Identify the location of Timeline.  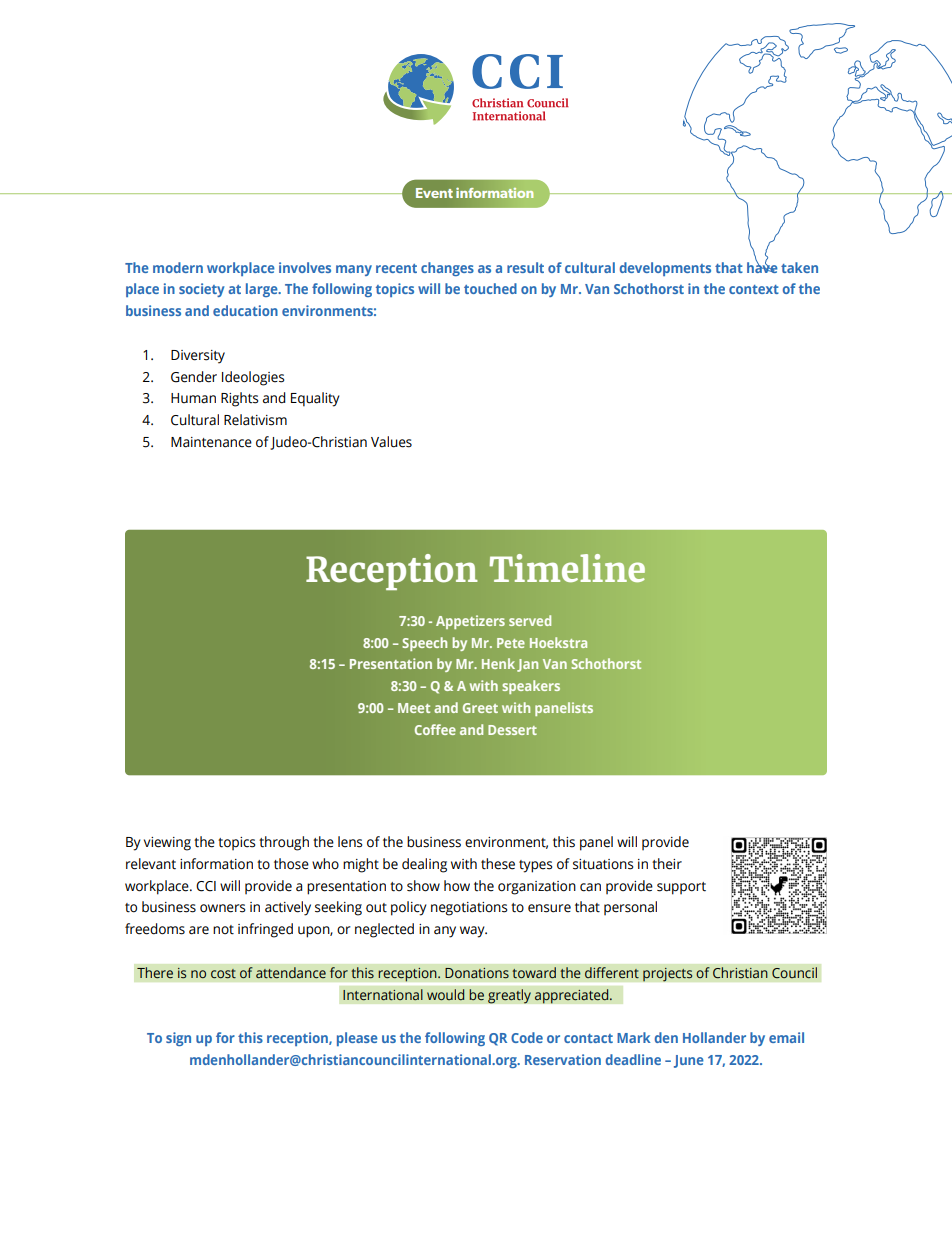
(567, 568).
